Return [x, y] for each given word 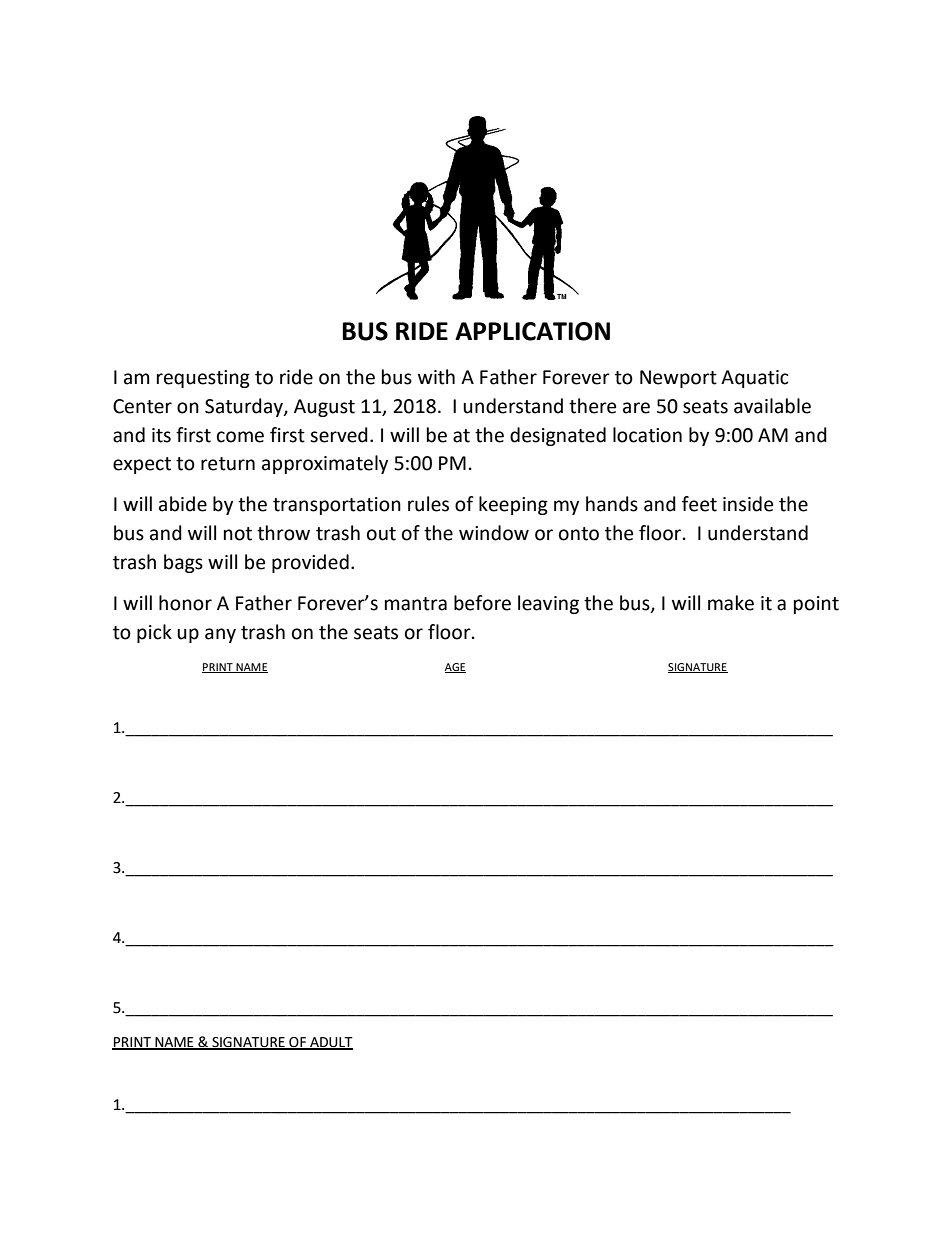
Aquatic [755, 379]
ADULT [330, 1043]
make [731, 603]
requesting [203, 379]
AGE [455, 668]
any [220, 635]
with [436, 377]
